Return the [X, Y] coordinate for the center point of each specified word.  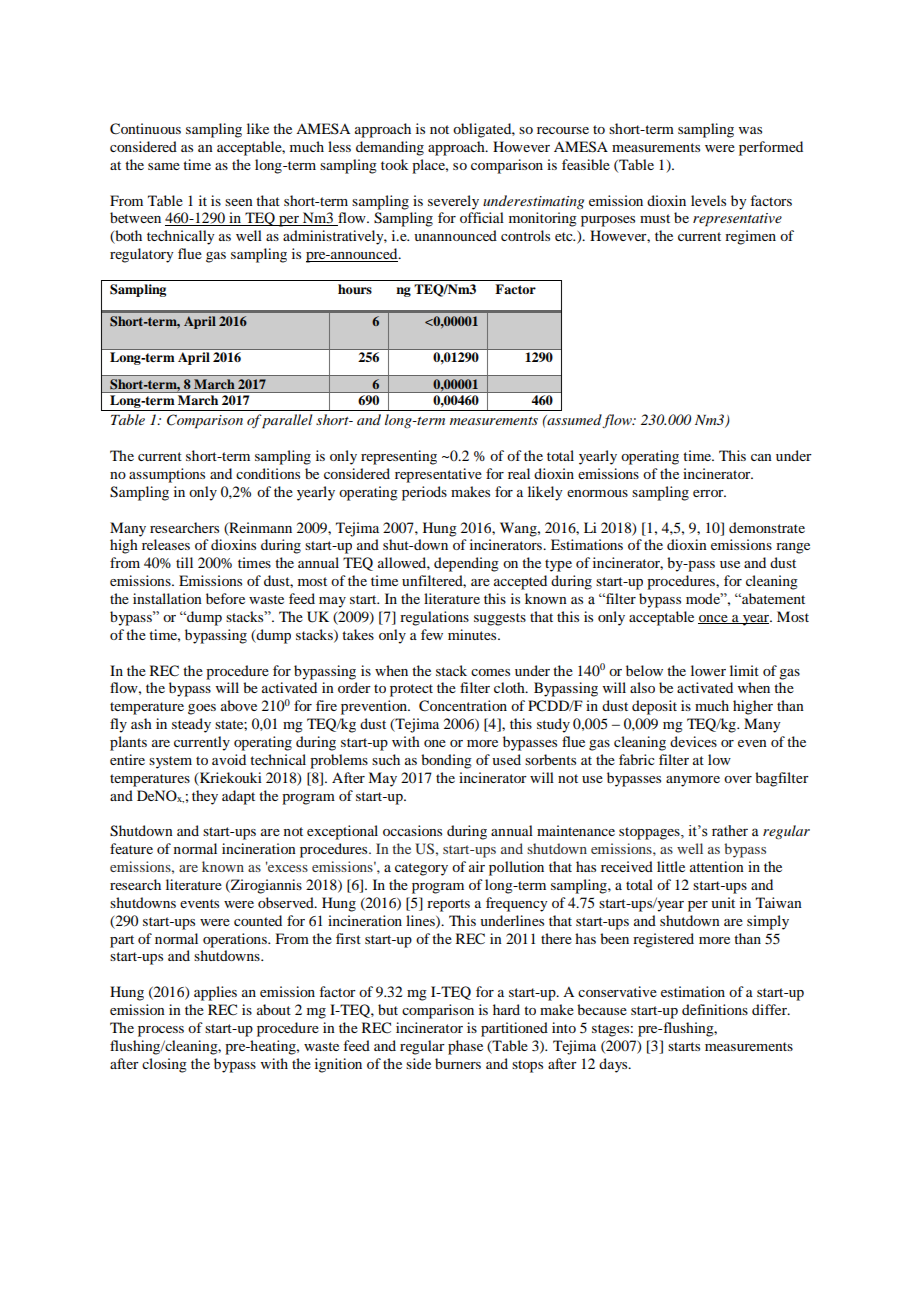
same [164, 166]
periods [424, 493]
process [161, 1031]
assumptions [167, 475]
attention [717, 866]
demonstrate [767, 527]
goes [202, 709]
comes [490, 672]
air [477, 866]
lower [708, 670]
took [395, 164]
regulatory [142, 255]
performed [771, 148]
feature [131, 848]
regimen [750, 237]
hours [355, 289]
